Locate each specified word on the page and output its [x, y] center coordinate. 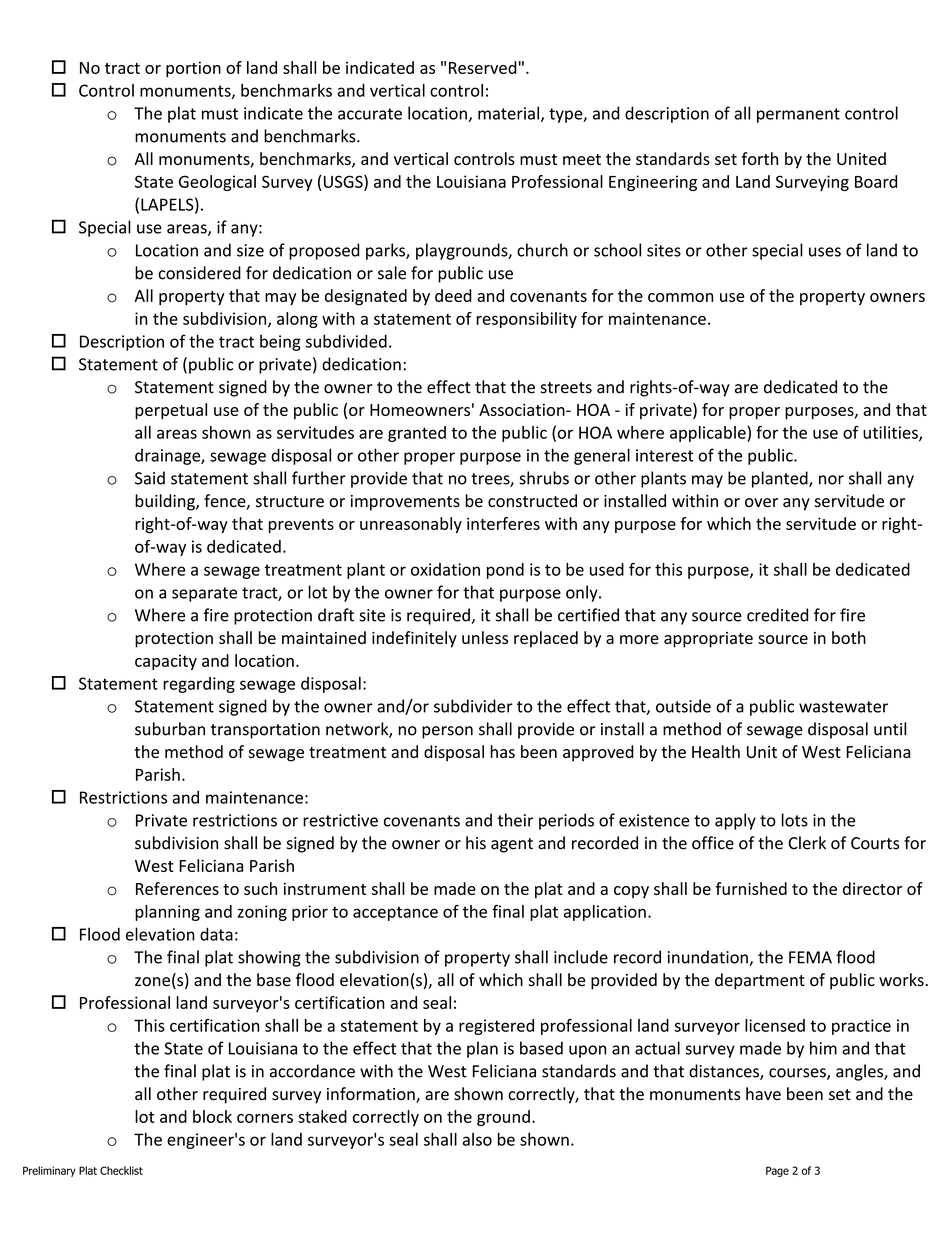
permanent [798, 115]
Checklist [121, 1170]
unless [485, 637]
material [508, 113]
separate [204, 594]
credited [777, 615]
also [477, 1139]
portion [193, 69]
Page [777, 1171]
